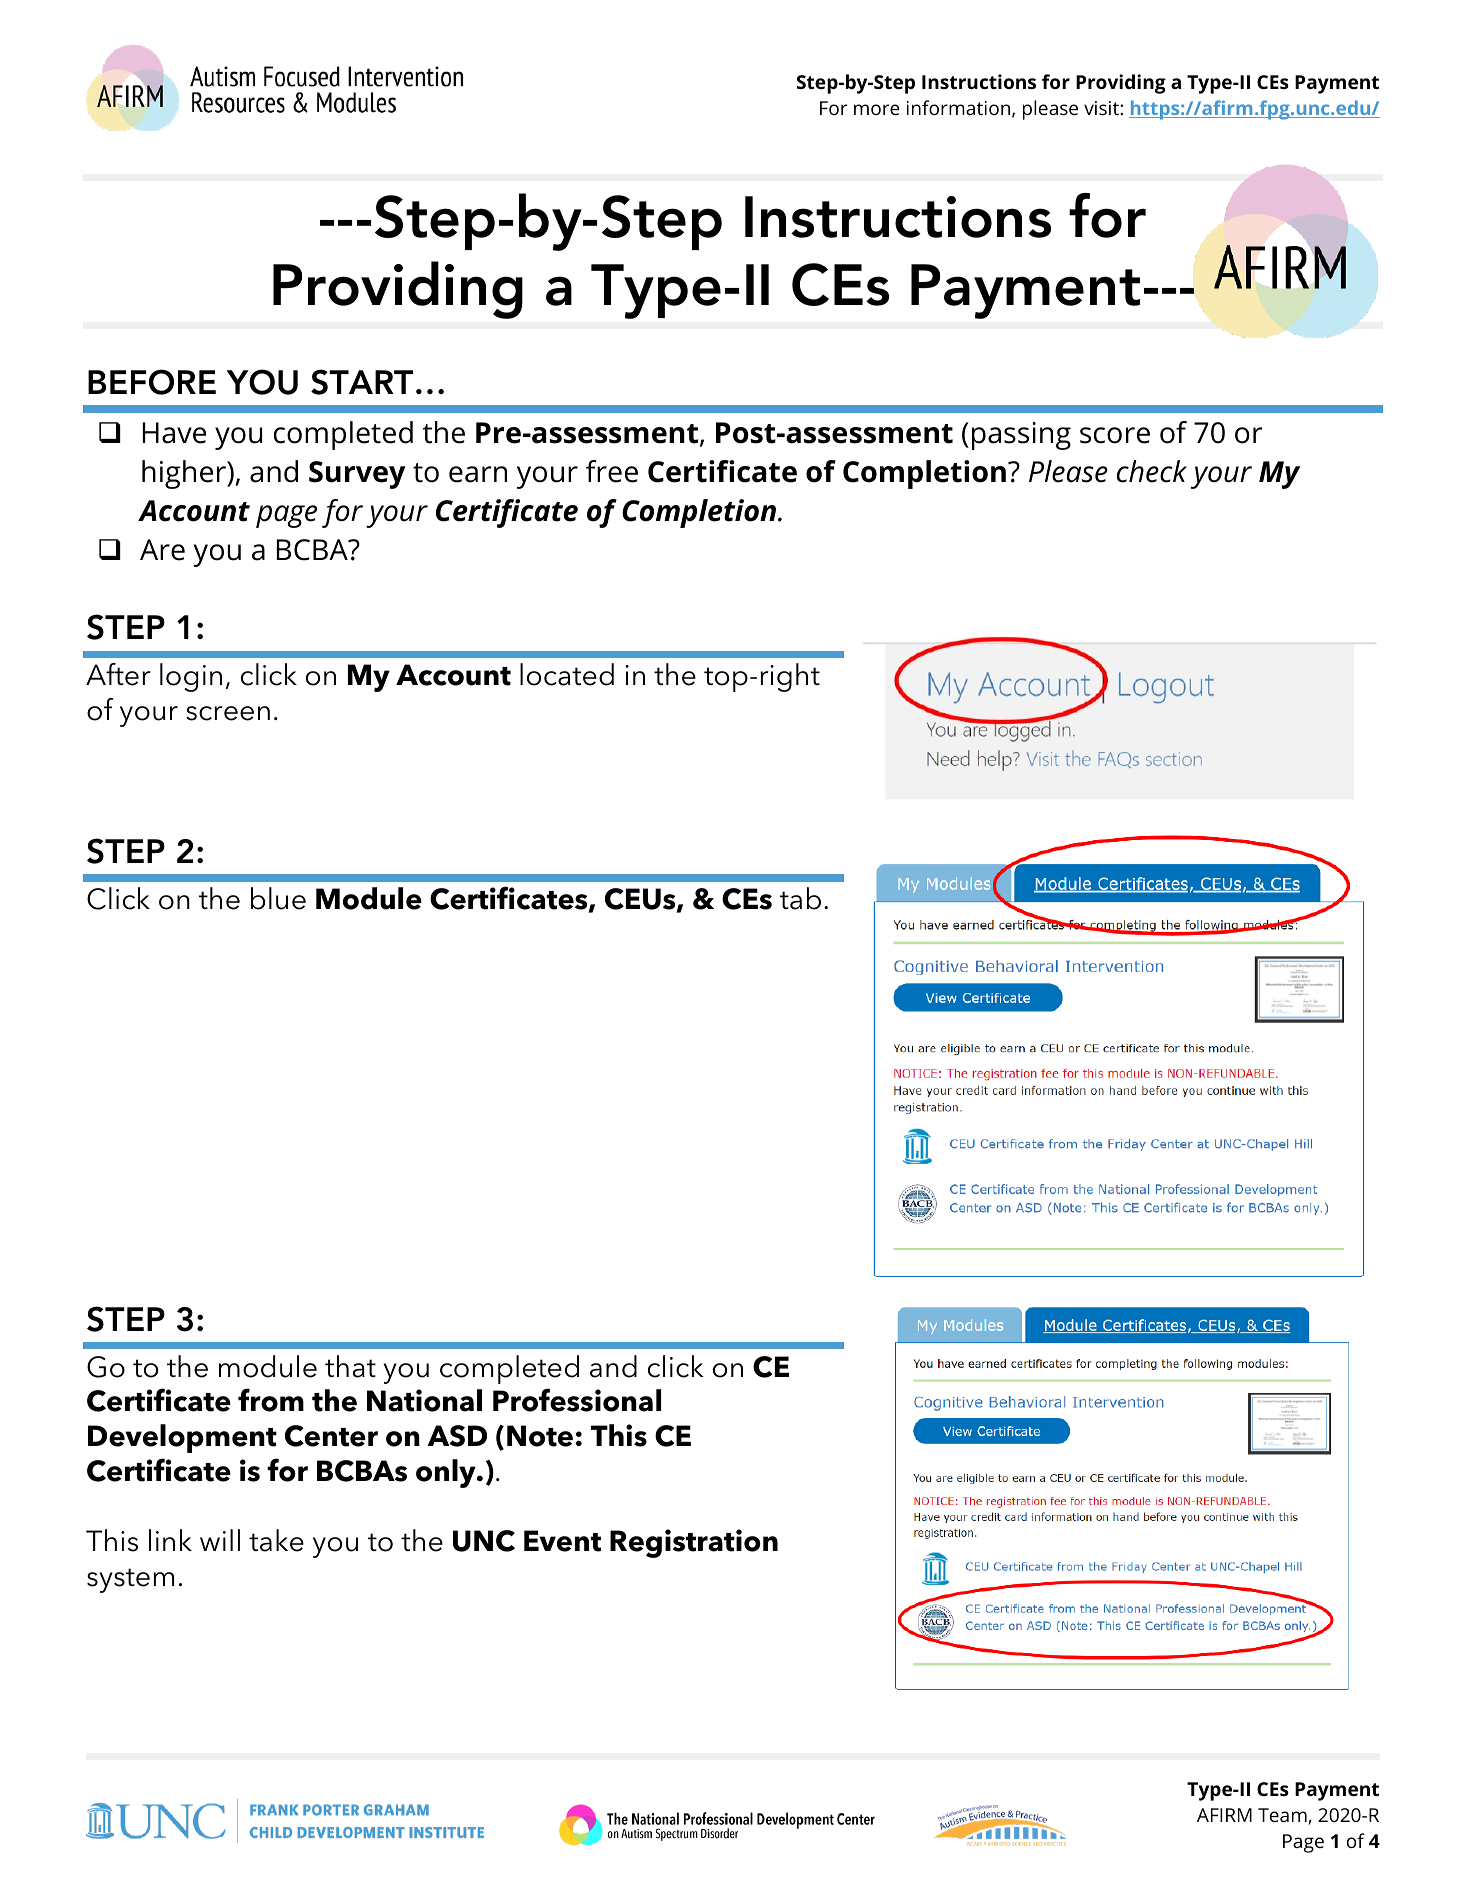 This screenshot has width=1466, height=1897. I want to click on more, so click(877, 109).
